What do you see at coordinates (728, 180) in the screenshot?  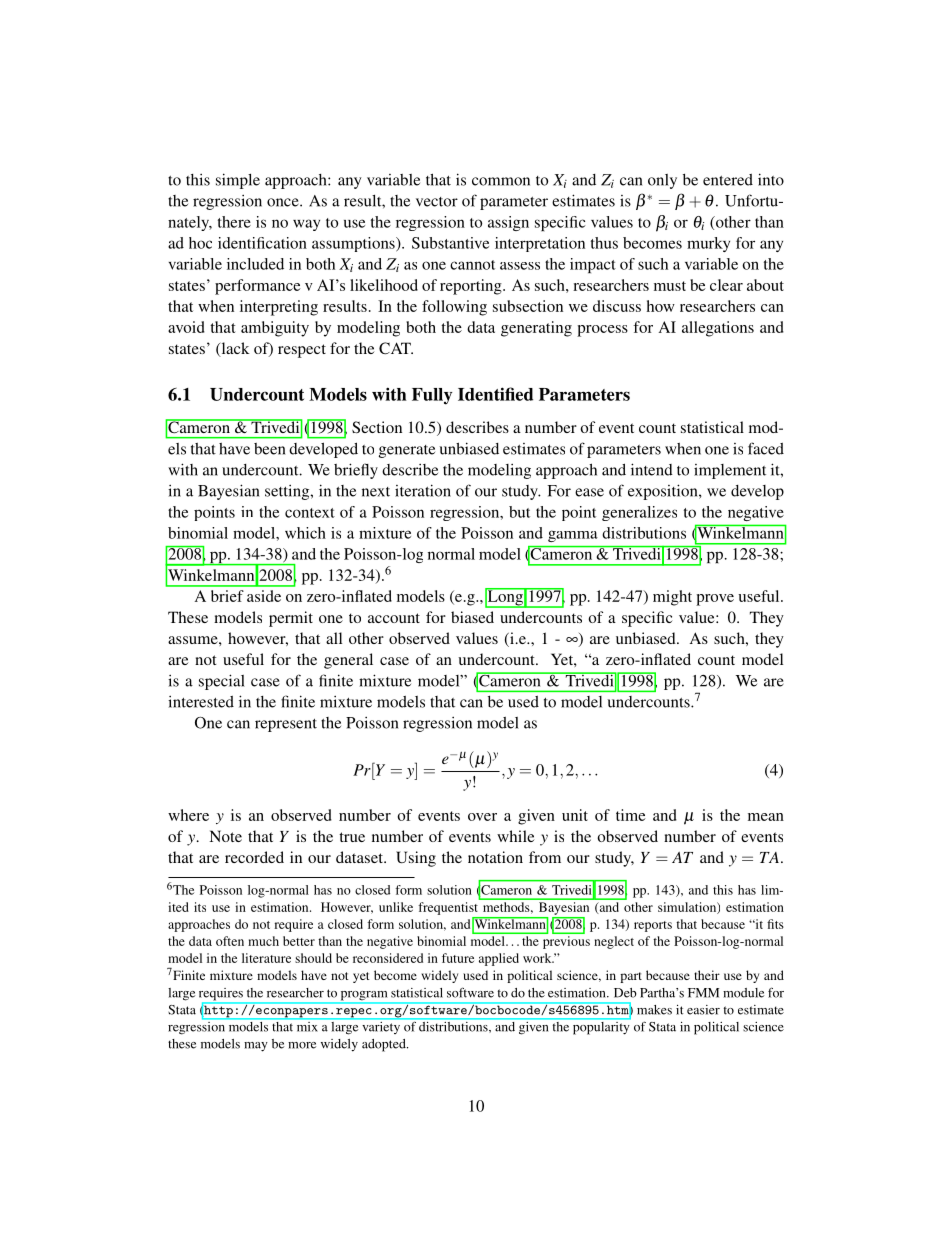 I see `entered` at bounding box center [728, 180].
